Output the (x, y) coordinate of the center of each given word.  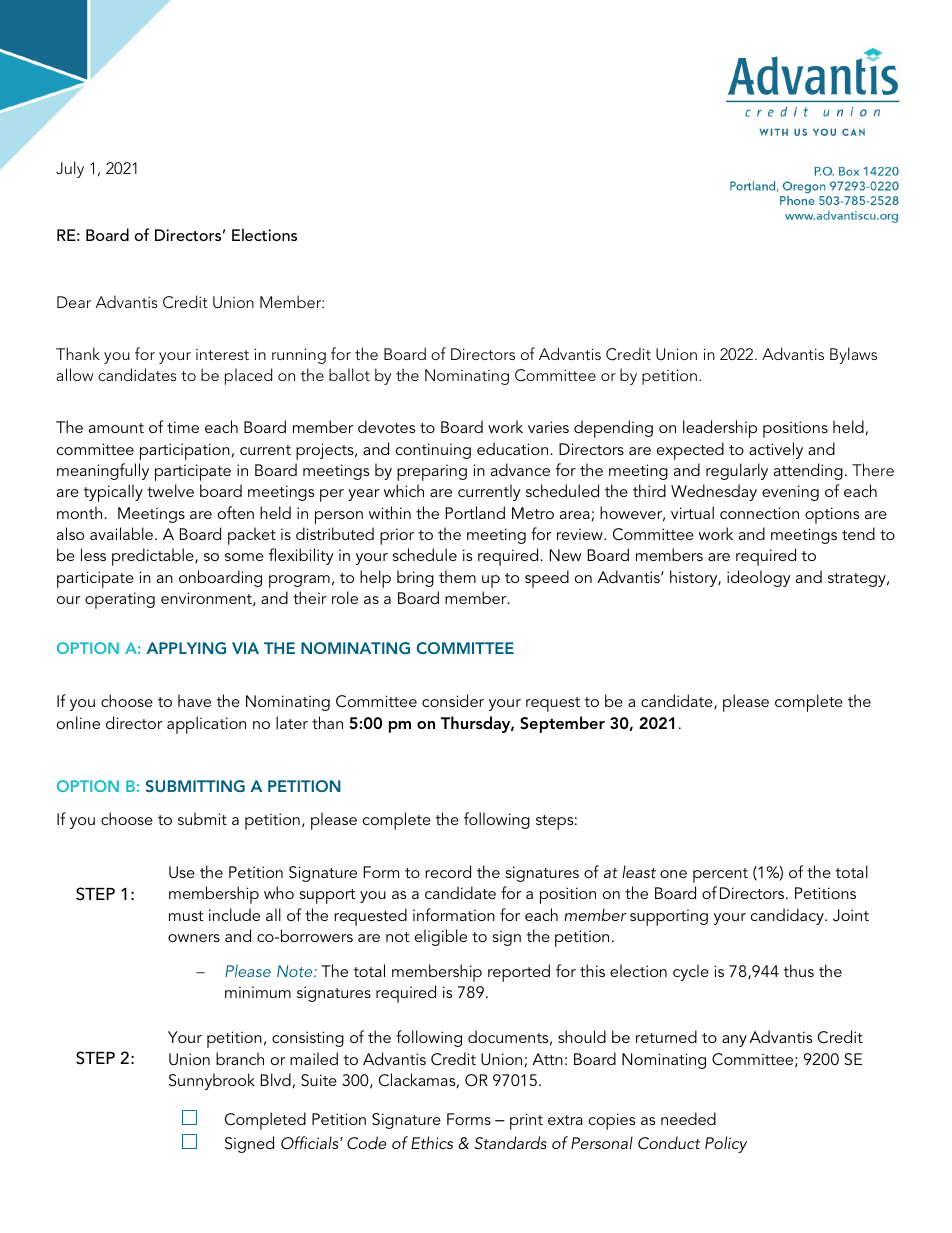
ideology (759, 578)
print (526, 1121)
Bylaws (853, 355)
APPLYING (186, 648)
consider (453, 700)
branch (240, 1058)
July (70, 169)
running (299, 356)
